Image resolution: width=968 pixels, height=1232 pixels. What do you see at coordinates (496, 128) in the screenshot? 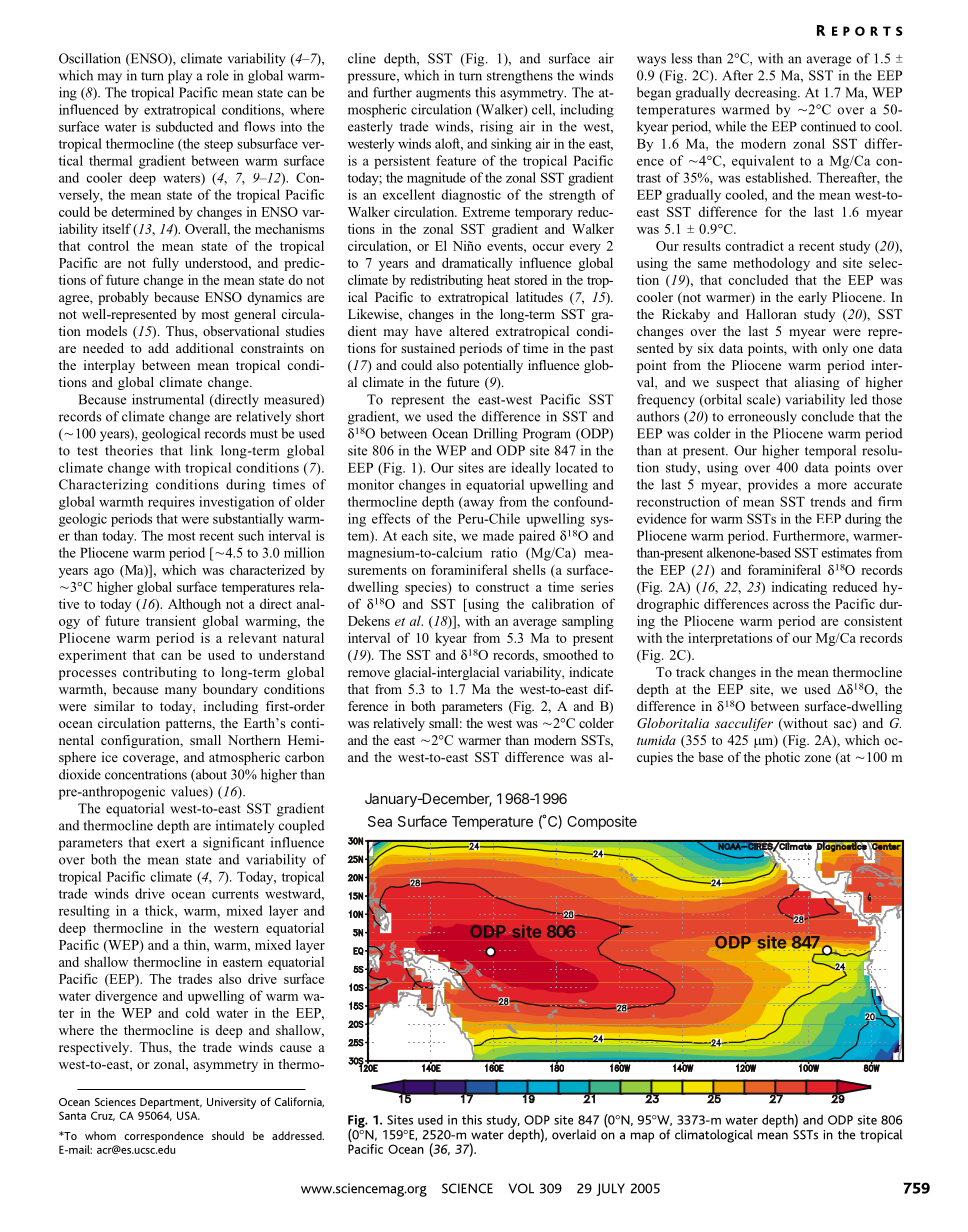
I see `rising` at bounding box center [496, 128].
